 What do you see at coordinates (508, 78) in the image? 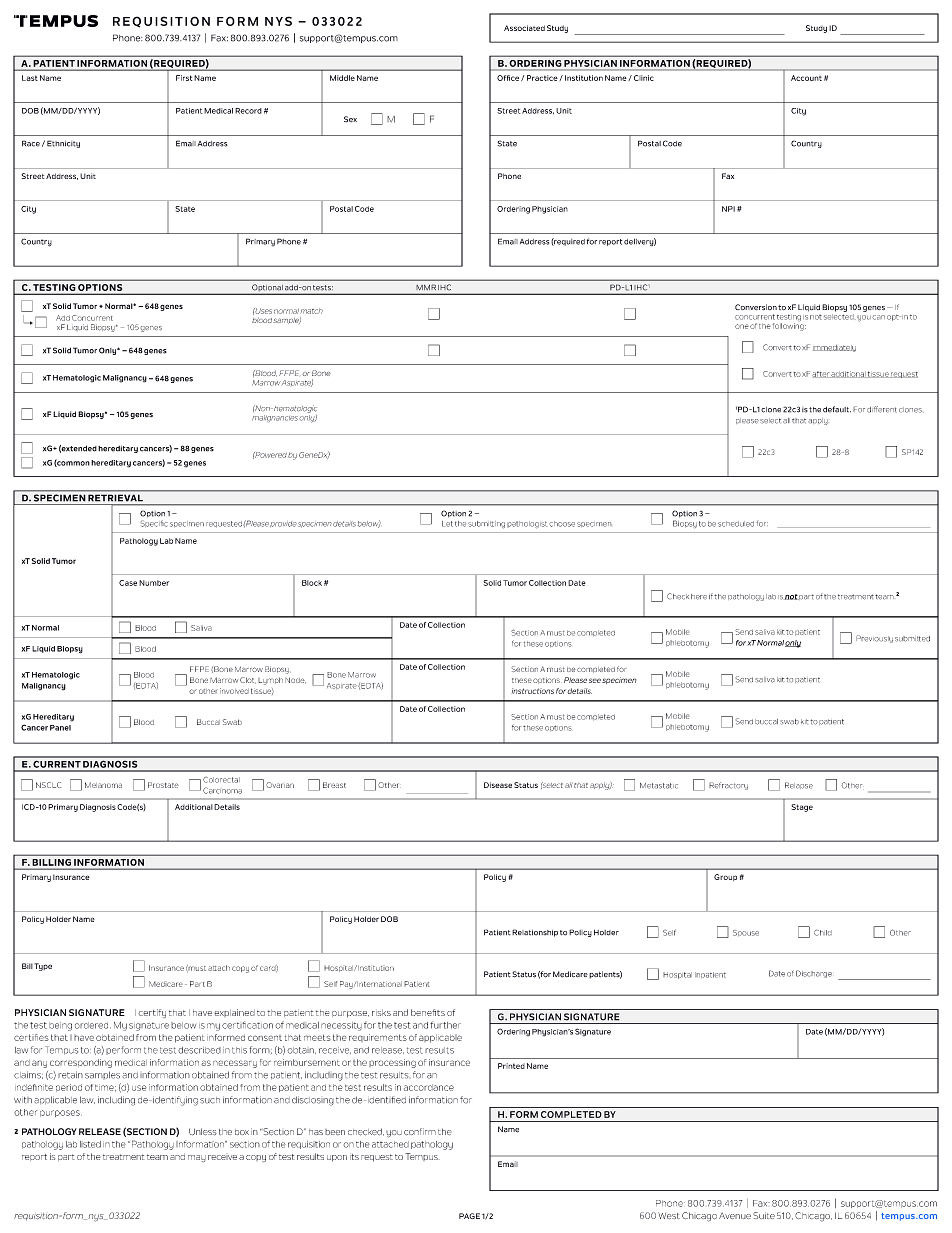
I see `Office` at bounding box center [508, 78].
